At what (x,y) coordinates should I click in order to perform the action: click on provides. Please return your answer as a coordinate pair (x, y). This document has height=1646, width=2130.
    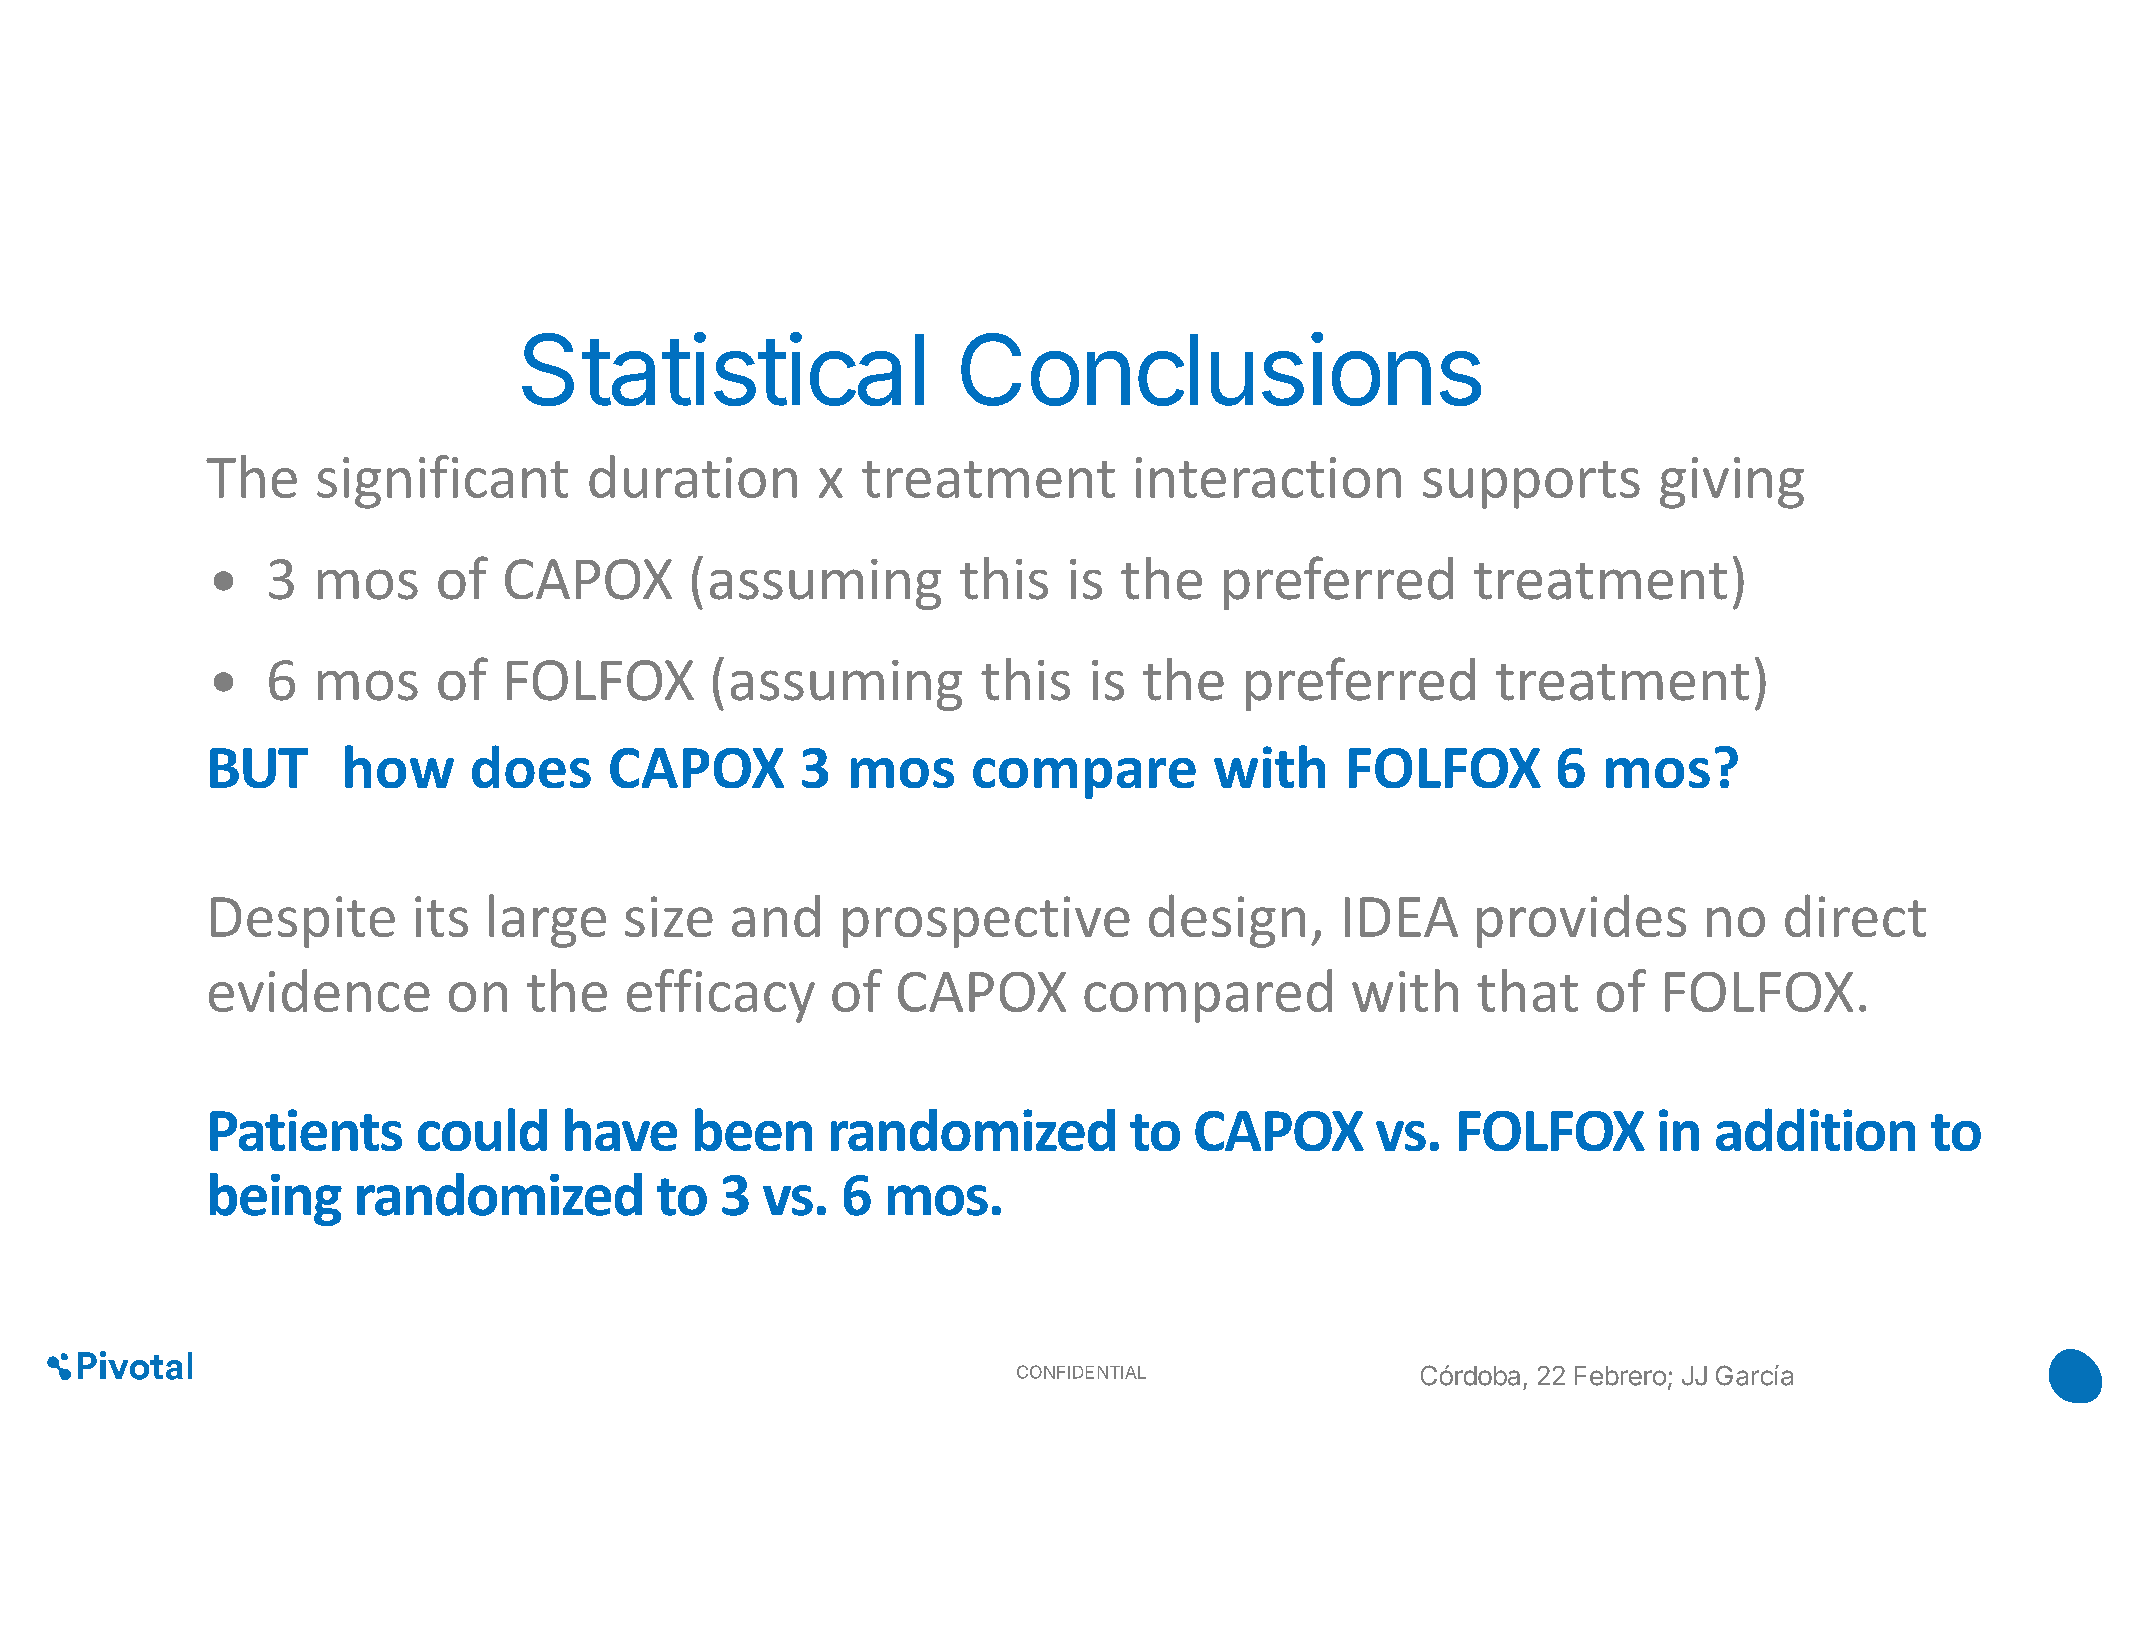
    Looking at the image, I should click on (1581, 921).
